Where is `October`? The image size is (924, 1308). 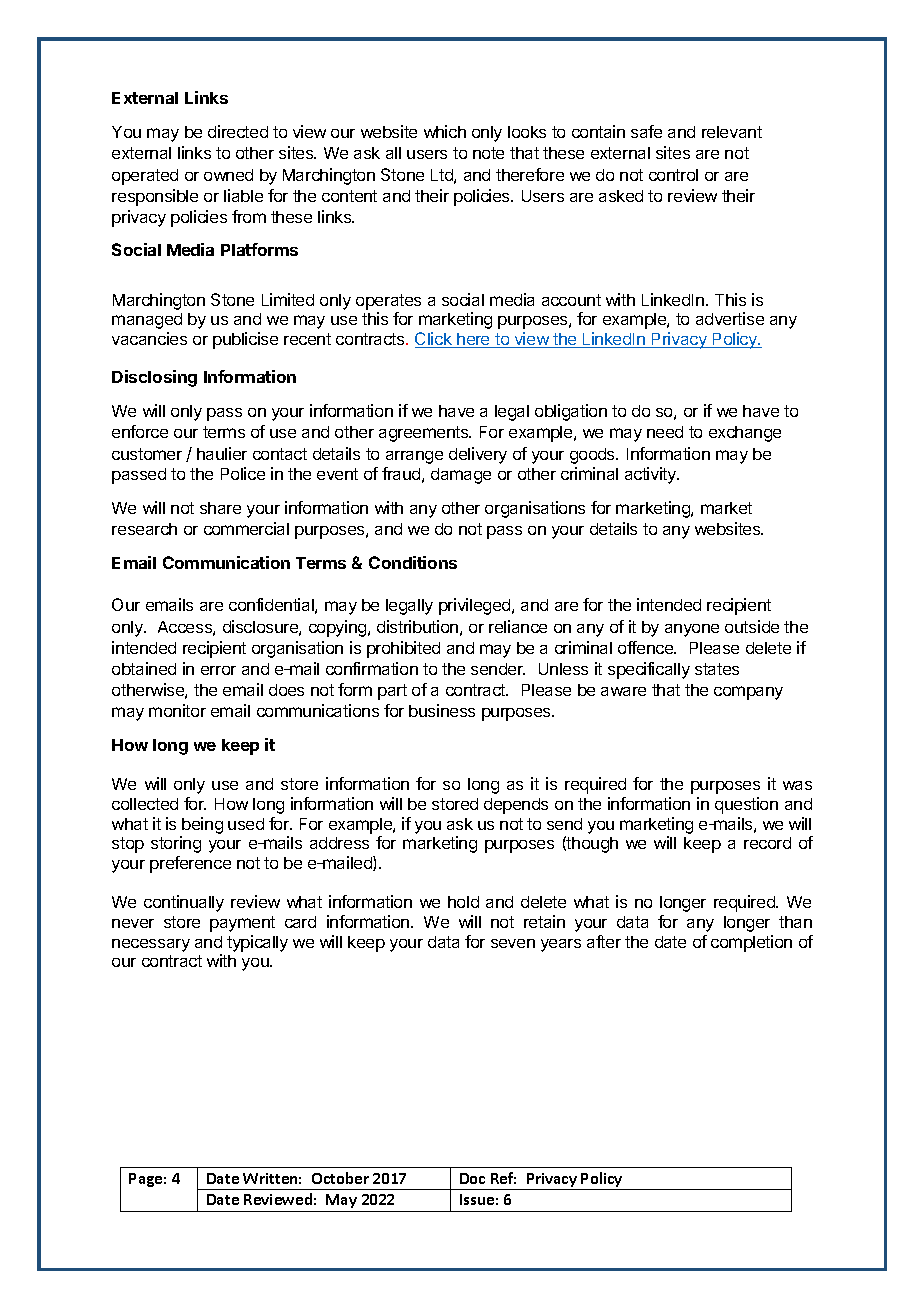
October is located at coordinates (340, 1178).
